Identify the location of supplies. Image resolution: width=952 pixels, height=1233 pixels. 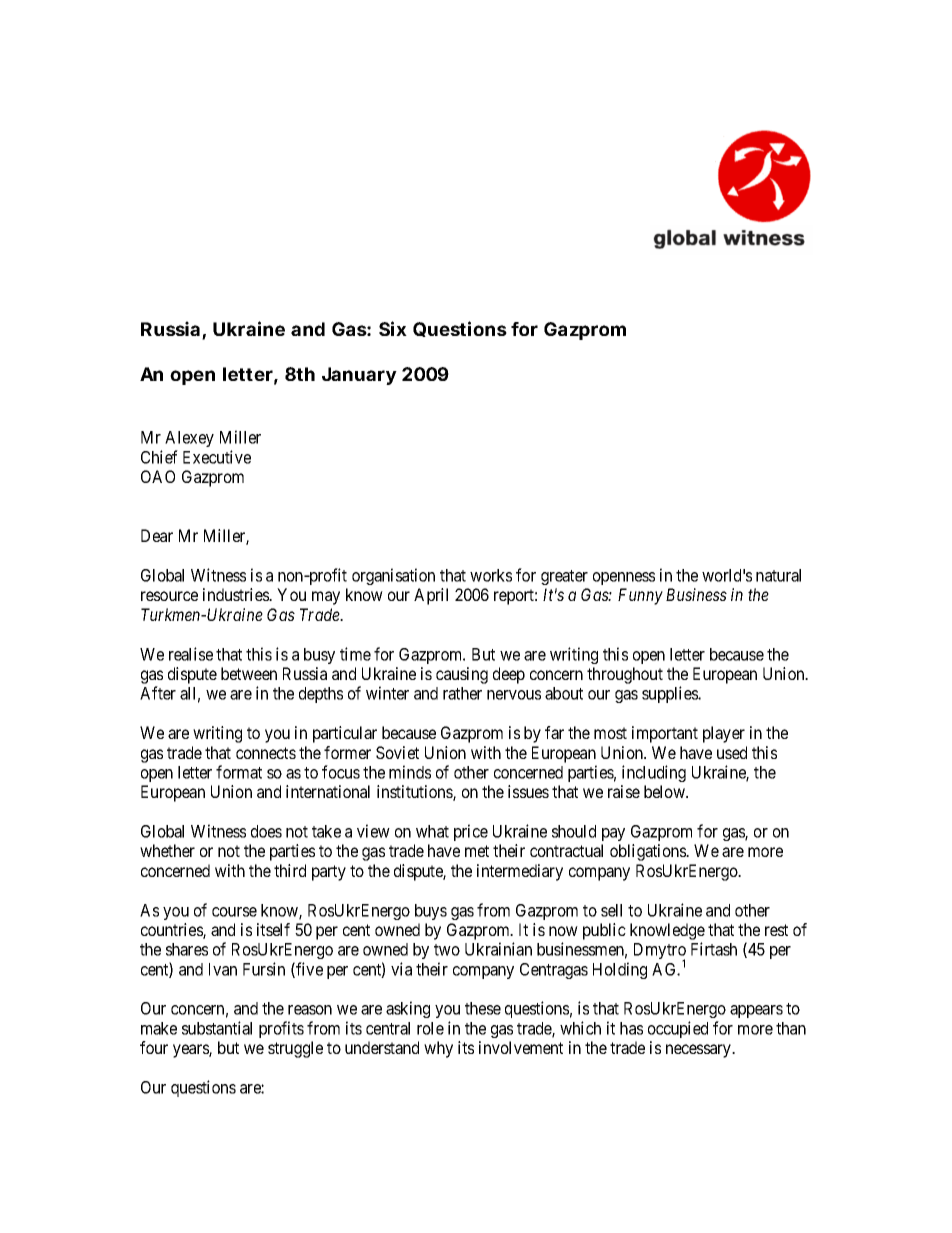
(671, 694).
